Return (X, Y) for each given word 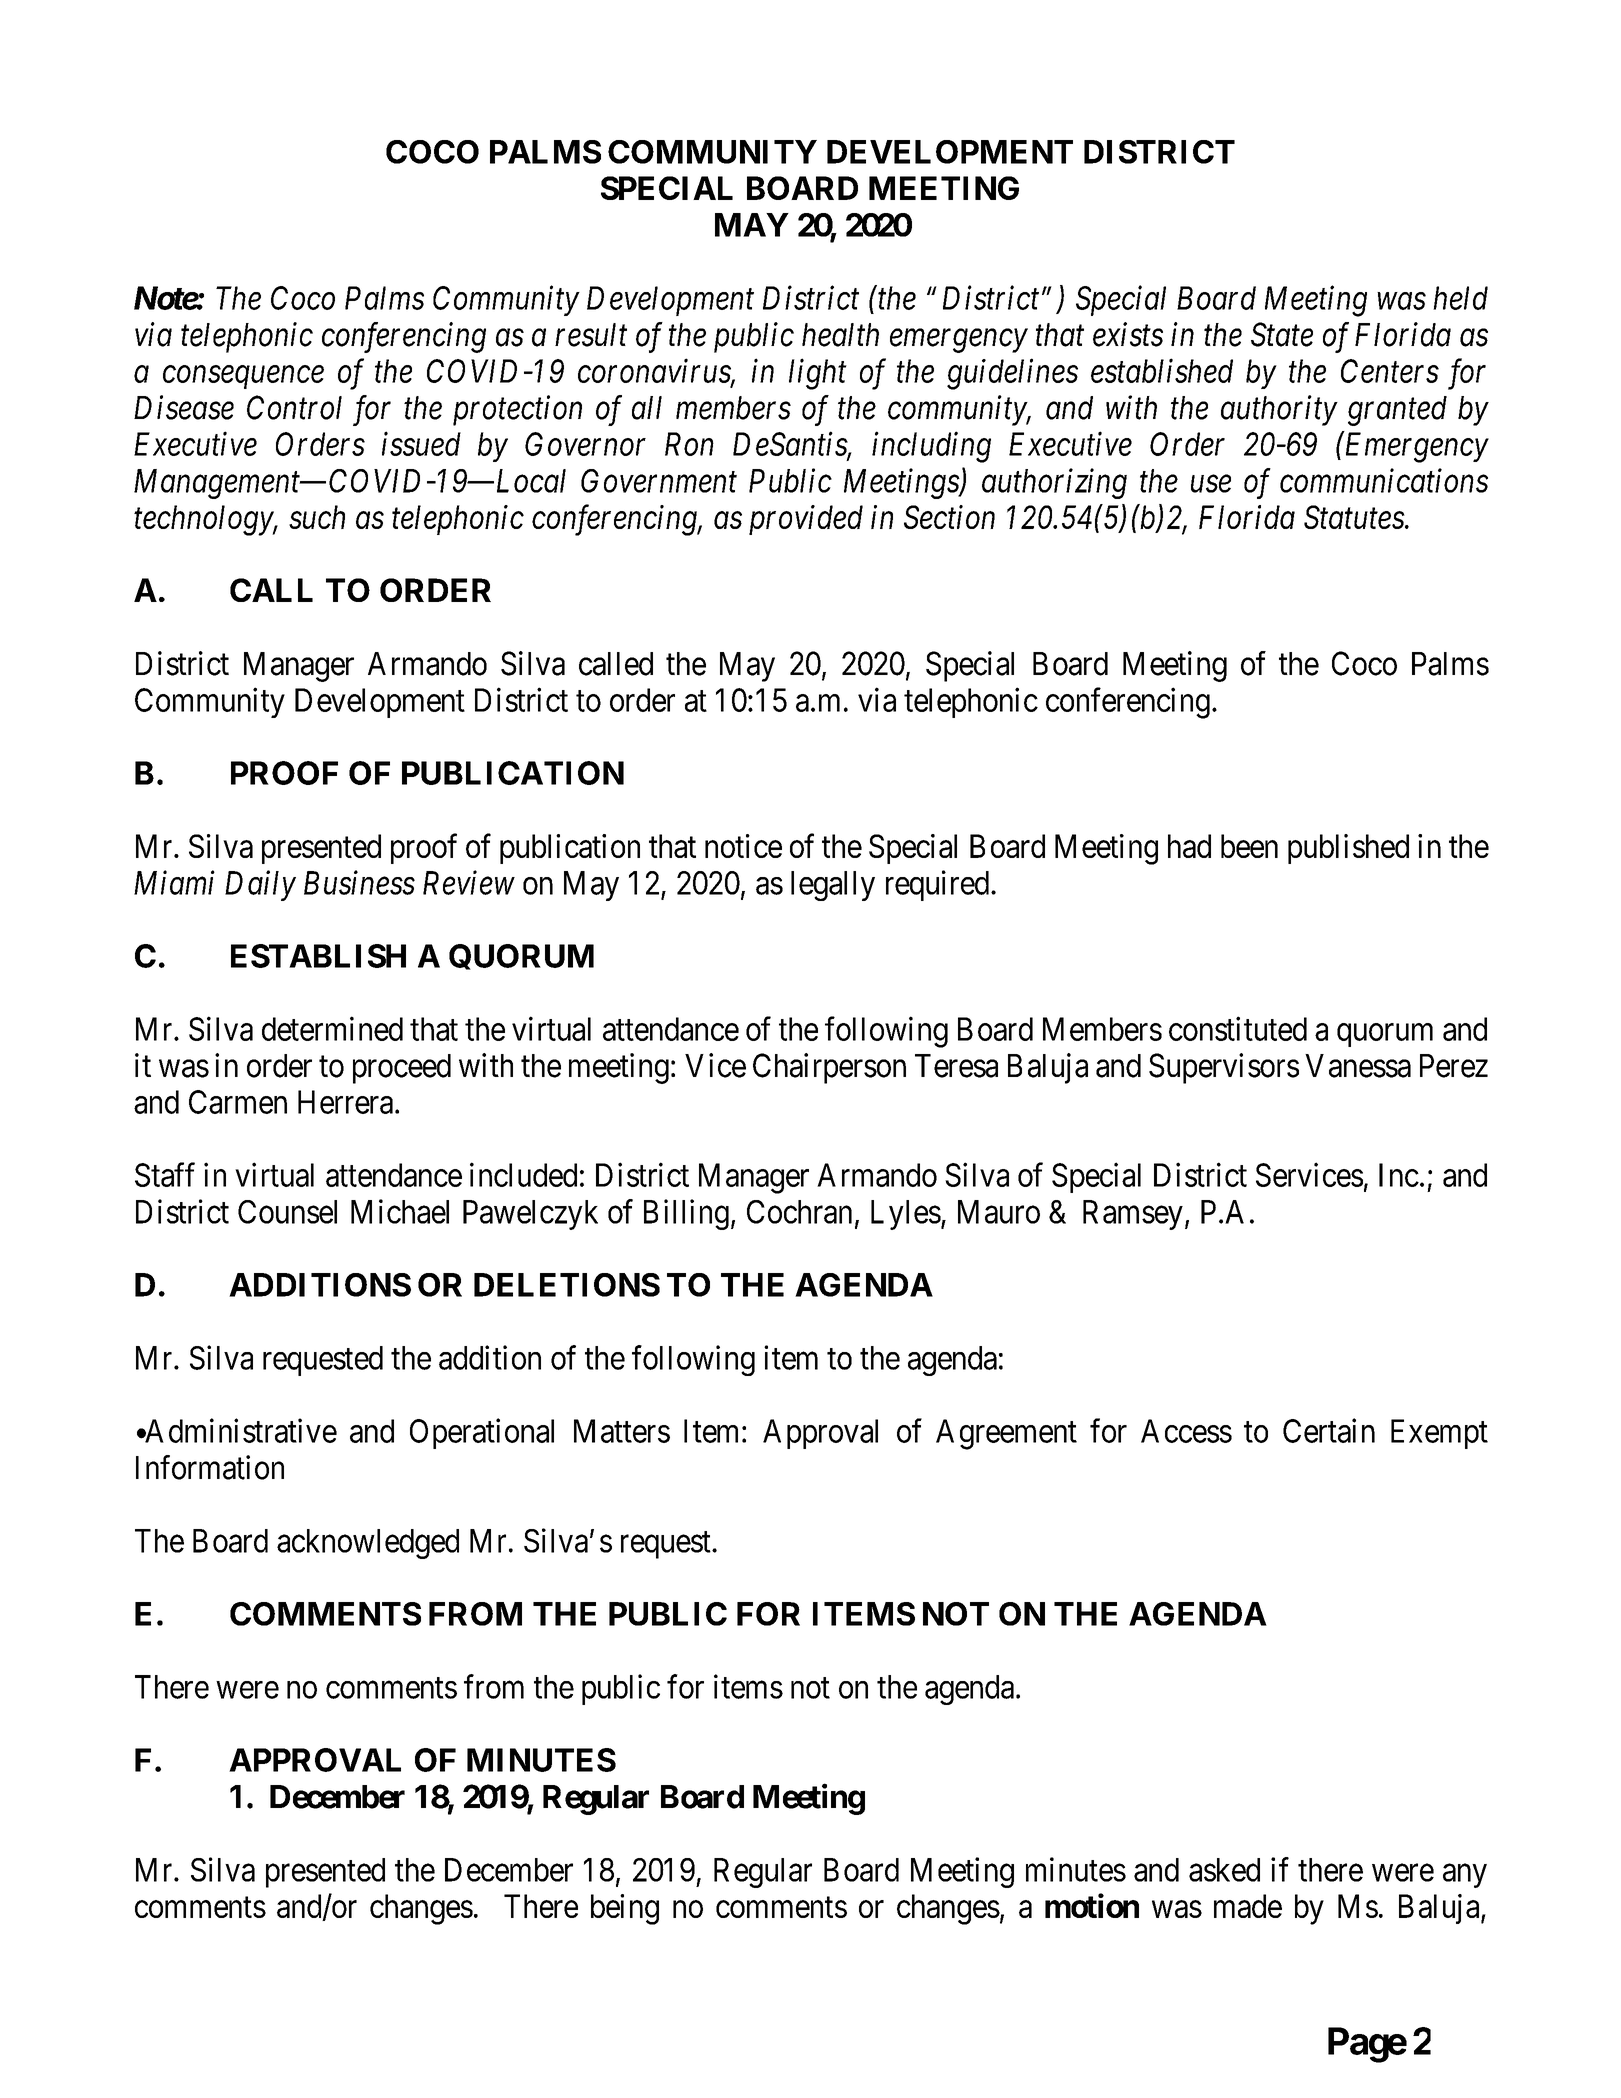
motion (1092, 1905)
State (1282, 334)
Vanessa (1358, 1066)
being (625, 1909)
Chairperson (829, 1068)
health (840, 335)
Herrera (347, 1102)
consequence (243, 377)
